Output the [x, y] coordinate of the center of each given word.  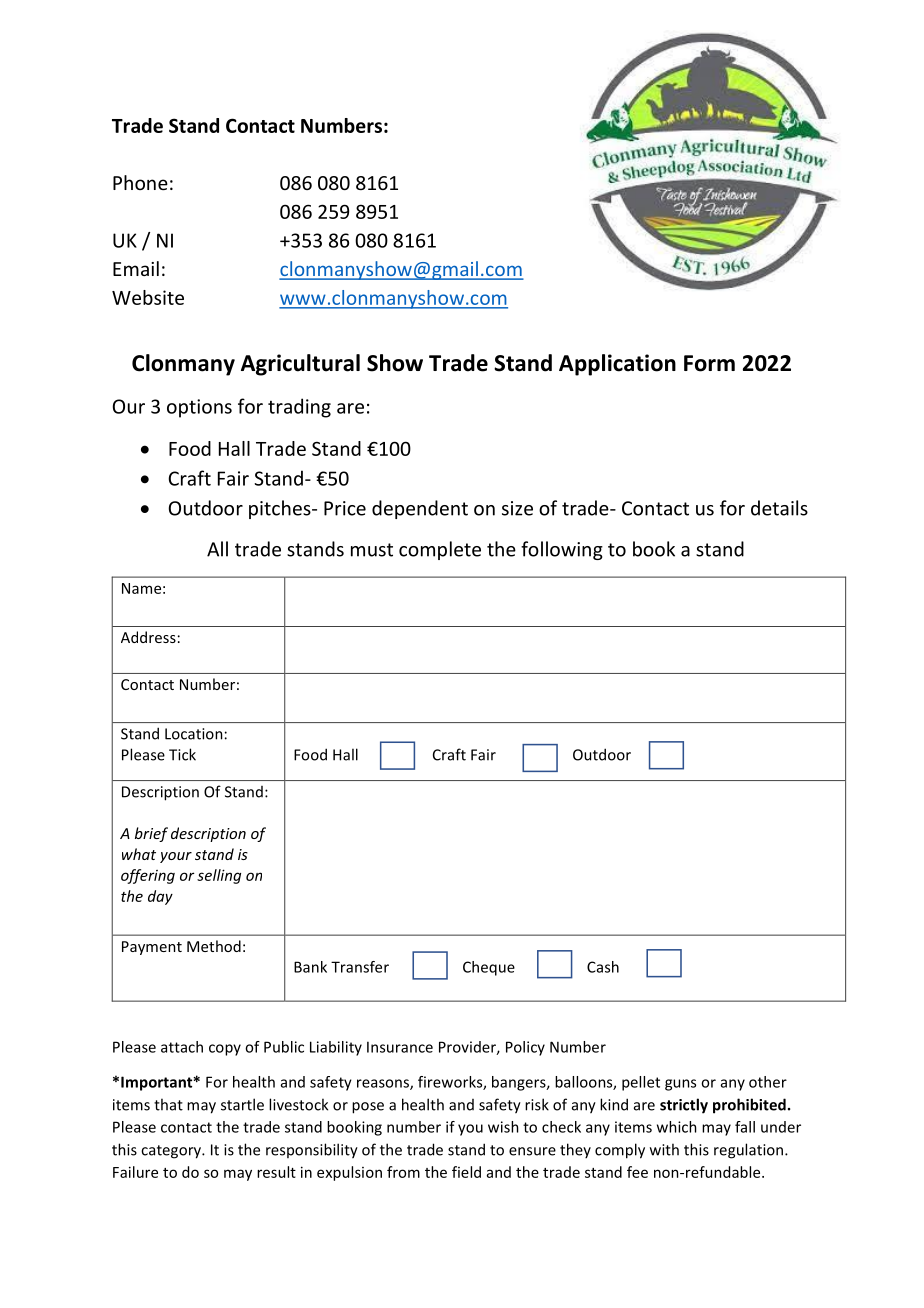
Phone [140, 182]
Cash [603, 967]
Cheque [489, 968]
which [677, 1127]
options [199, 408]
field [466, 1172]
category [172, 1152]
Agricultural [300, 365]
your [176, 857]
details [779, 508]
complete [440, 550]
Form [709, 363]
